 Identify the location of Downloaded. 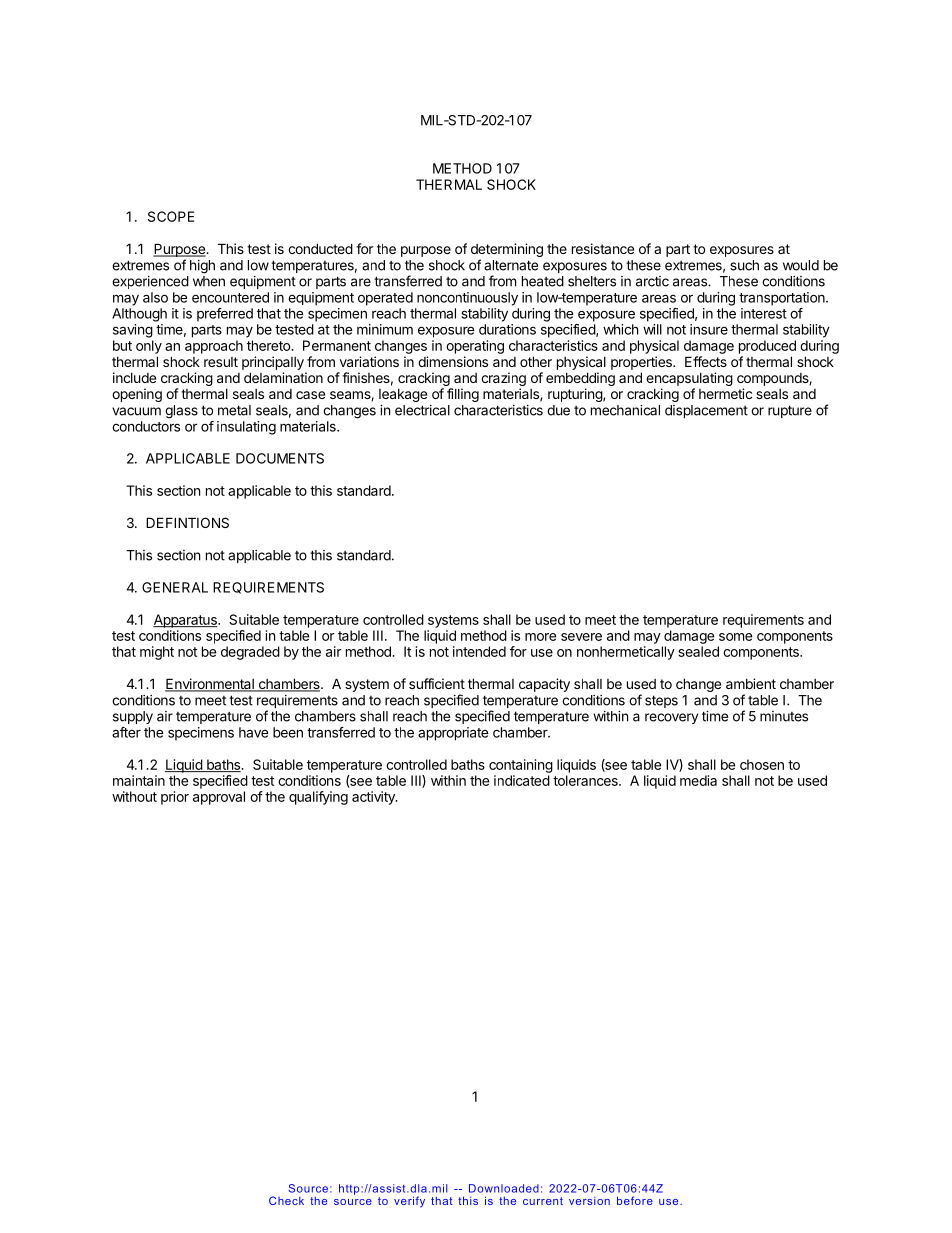
(504, 1188).
